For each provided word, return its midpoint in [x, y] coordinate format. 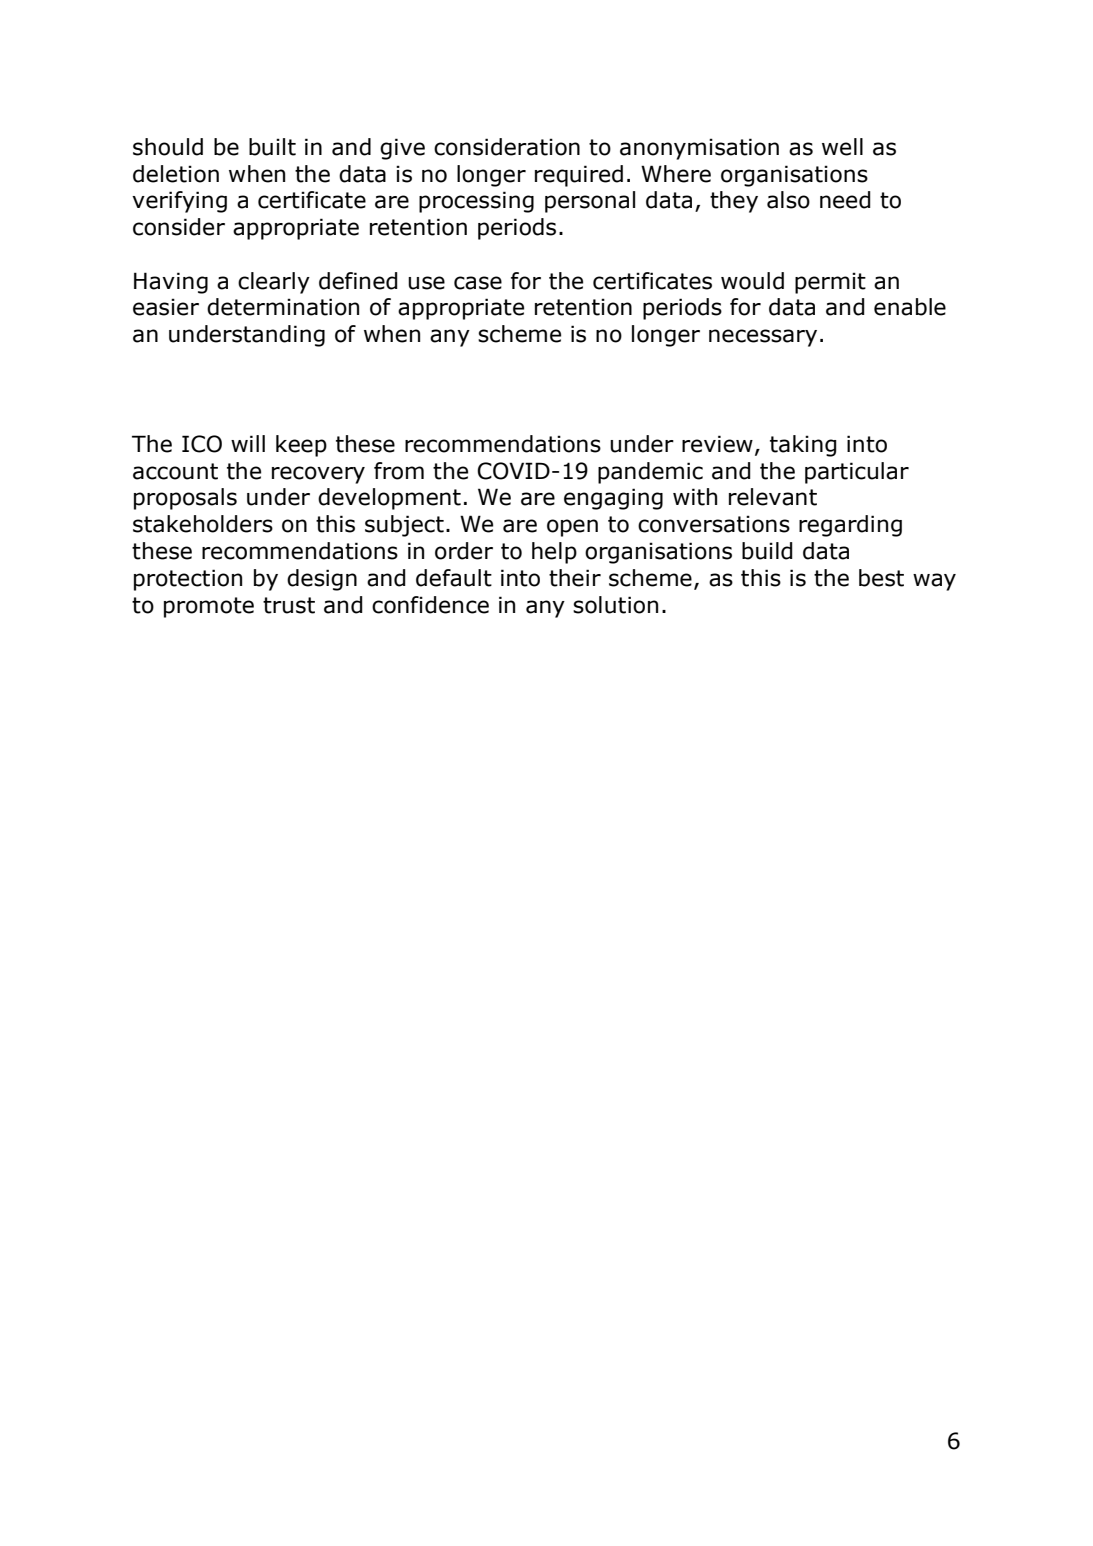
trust [289, 605]
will [248, 443]
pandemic [650, 473]
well [842, 147]
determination [283, 307]
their [575, 578]
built [272, 147]
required [579, 176]
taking [803, 446]
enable [910, 307]
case [478, 283]
